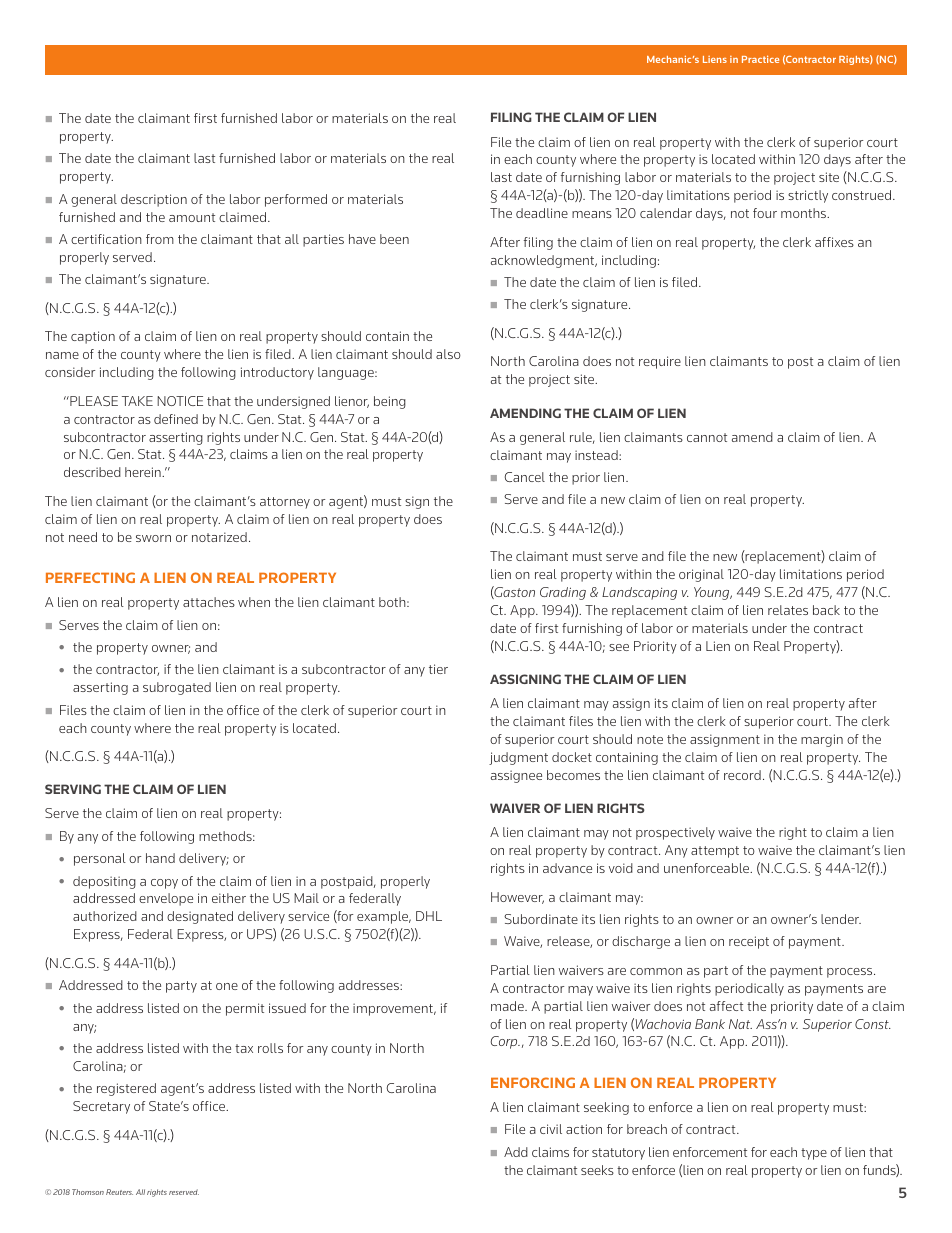 Image resolution: width=952 pixels, height=1233 pixels. I want to click on deadline, so click(542, 213).
